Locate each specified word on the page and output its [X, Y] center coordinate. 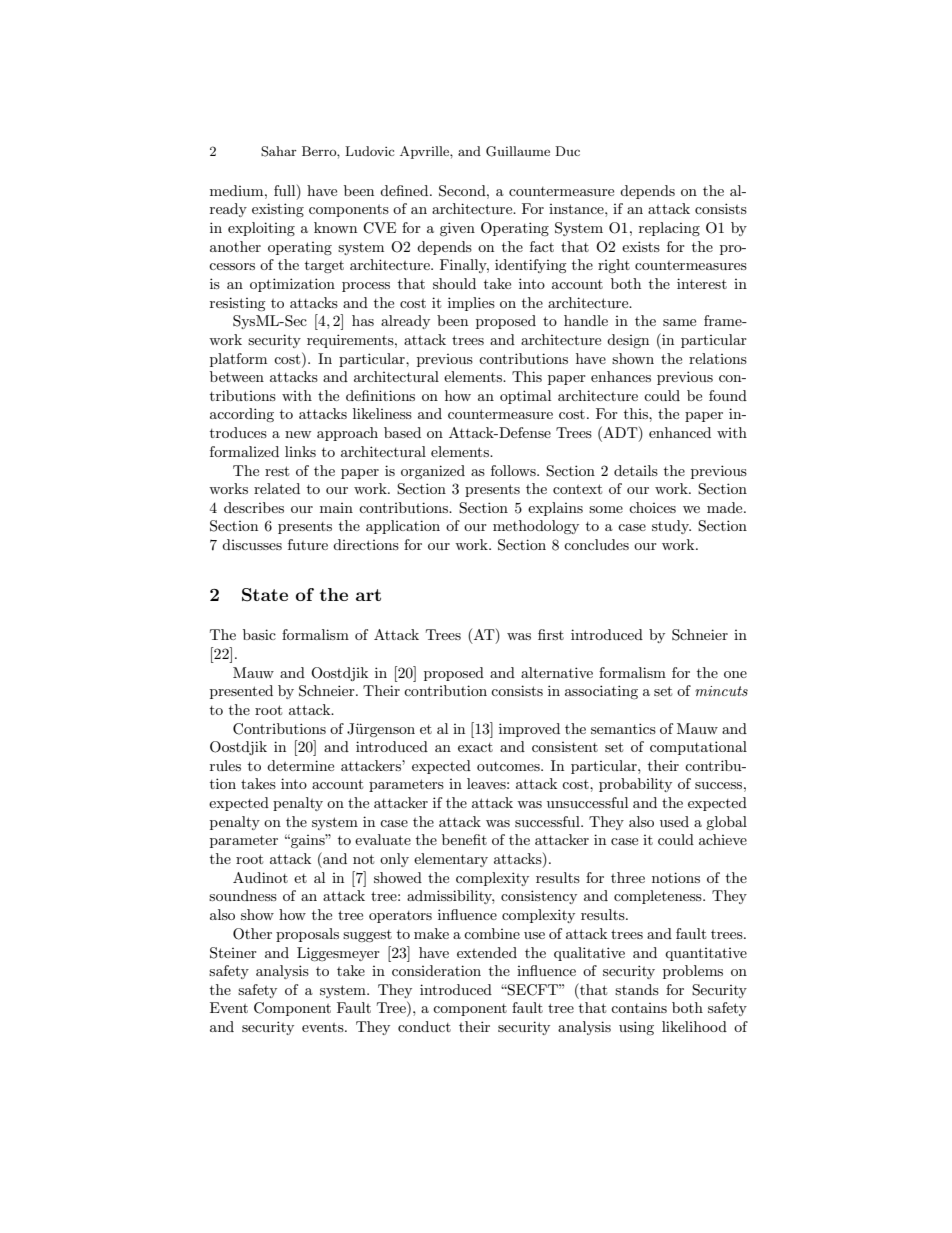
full [286, 190]
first [551, 634]
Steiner [233, 953]
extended [487, 952]
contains [639, 1008]
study [671, 527]
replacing [669, 229]
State [265, 595]
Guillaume [518, 151]
